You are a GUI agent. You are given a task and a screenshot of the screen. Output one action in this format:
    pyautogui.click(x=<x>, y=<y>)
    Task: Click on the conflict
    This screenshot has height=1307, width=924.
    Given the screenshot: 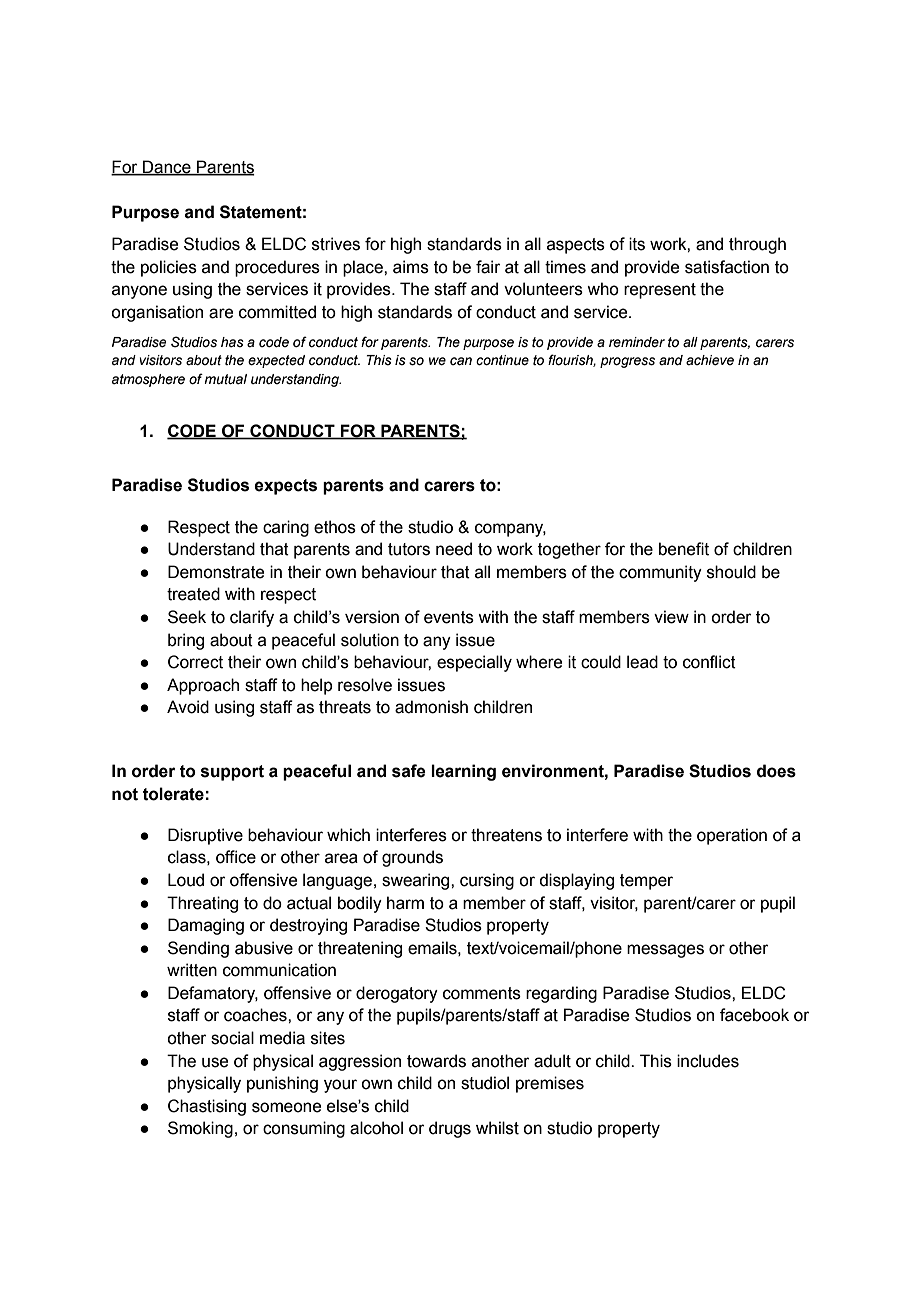 What is the action you would take?
    pyautogui.click(x=709, y=662)
